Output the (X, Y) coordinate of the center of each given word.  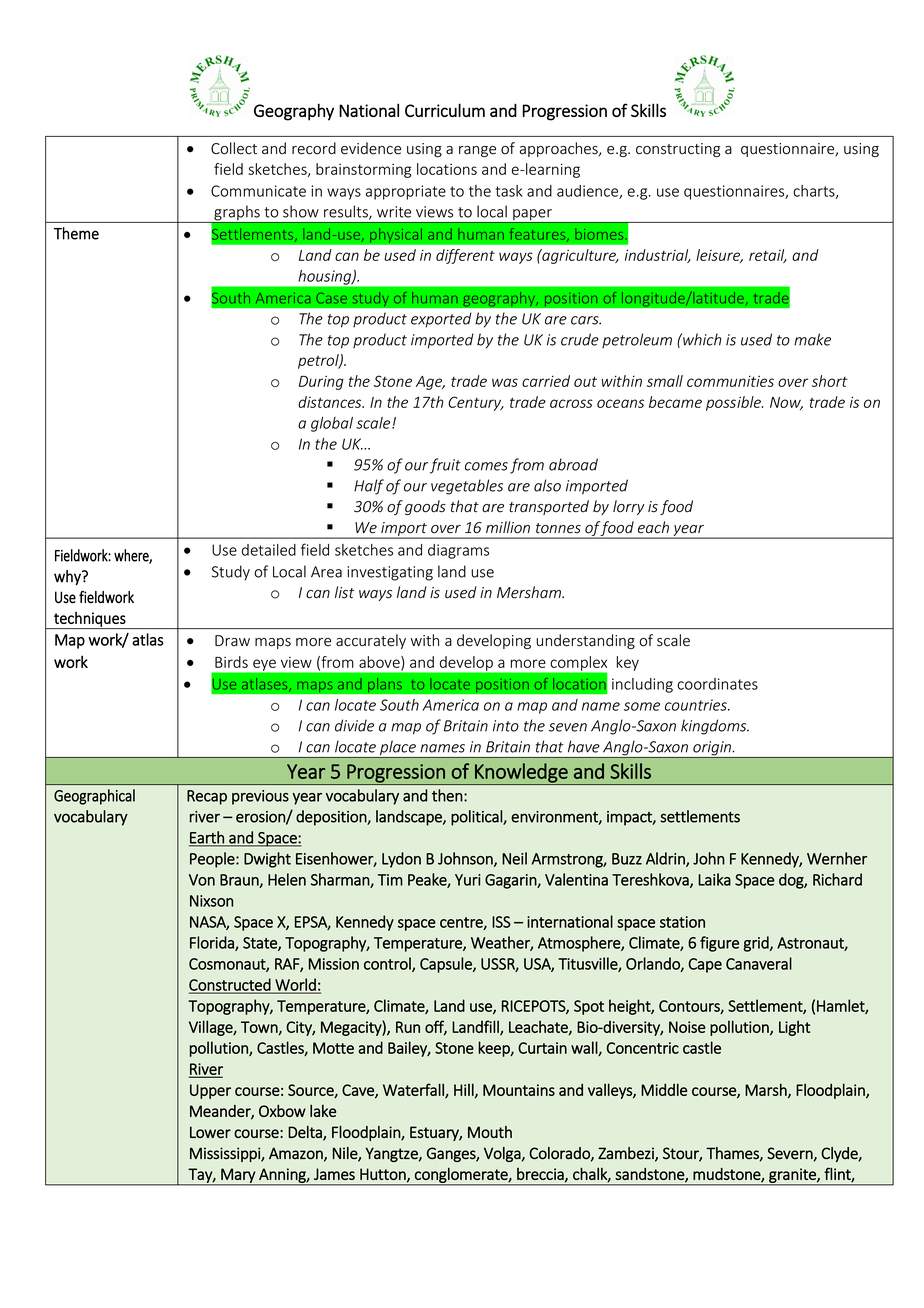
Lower (210, 1132)
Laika (714, 879)
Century (476, 403)
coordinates (717, 684)
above (380, 663)
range (477, 151)
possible (734, 403)
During (321, 382)
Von (202, 880)
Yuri (467, 880)
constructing (678, 150)
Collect (234, 148)
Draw (232, 641)
